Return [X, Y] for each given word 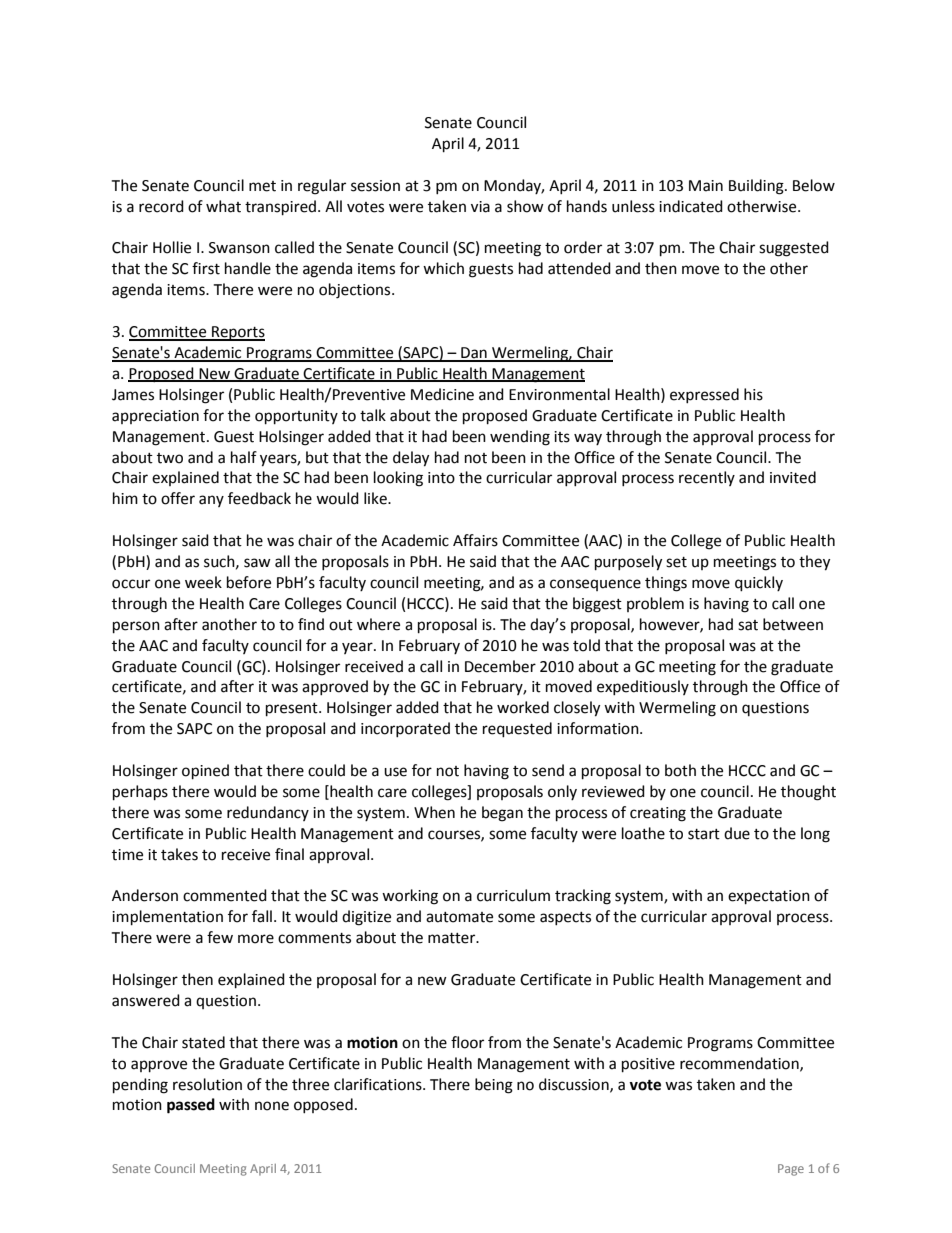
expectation [769, 897]
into [441, 478]
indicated [691, 206]
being [494, 1086]
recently [707, 478]
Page [791, 1170]
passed [191, 1106]
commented [225, 895]
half [244, 457]
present [293, 710]
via [480, 207]
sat [748, 625]
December [500, 666]
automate [459, 917]
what [223, 206]
